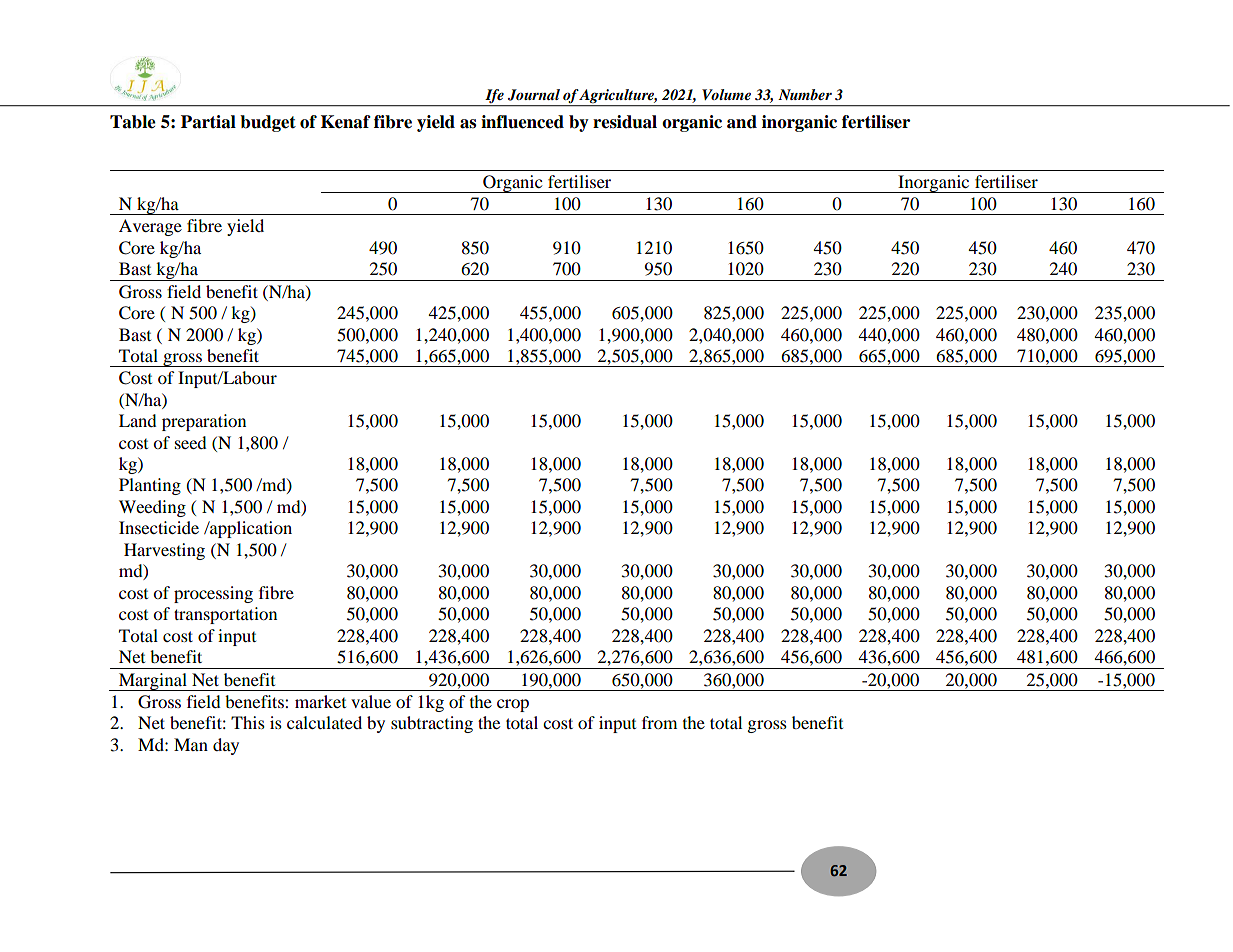 The width and height of the document is (1233, 952). I want to click on Volume, so click(726, 94).
